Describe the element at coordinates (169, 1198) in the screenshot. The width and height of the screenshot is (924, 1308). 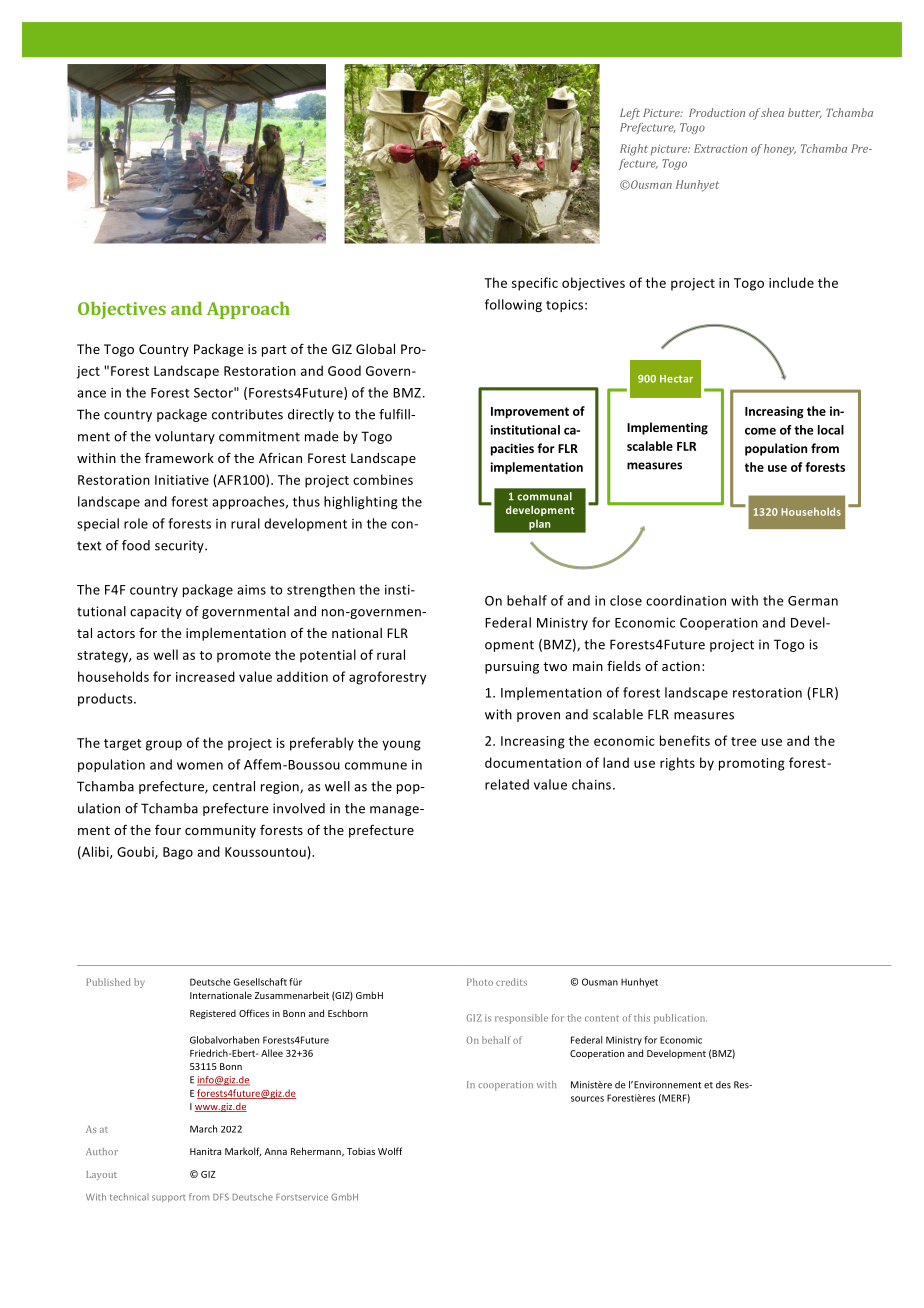
I see `support` at that location.
